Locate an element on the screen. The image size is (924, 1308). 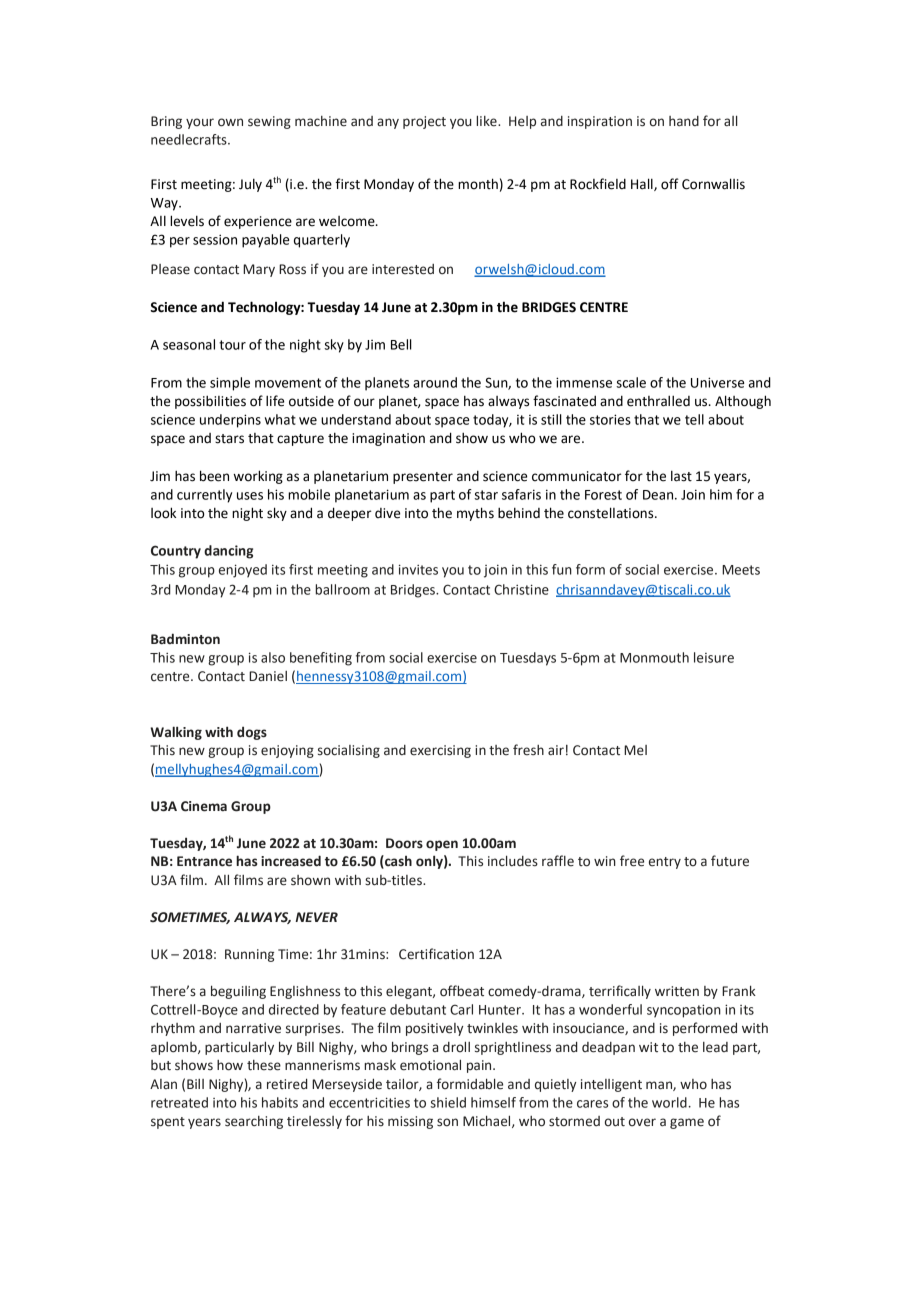
Dean is located at coordinates (659, 495).
